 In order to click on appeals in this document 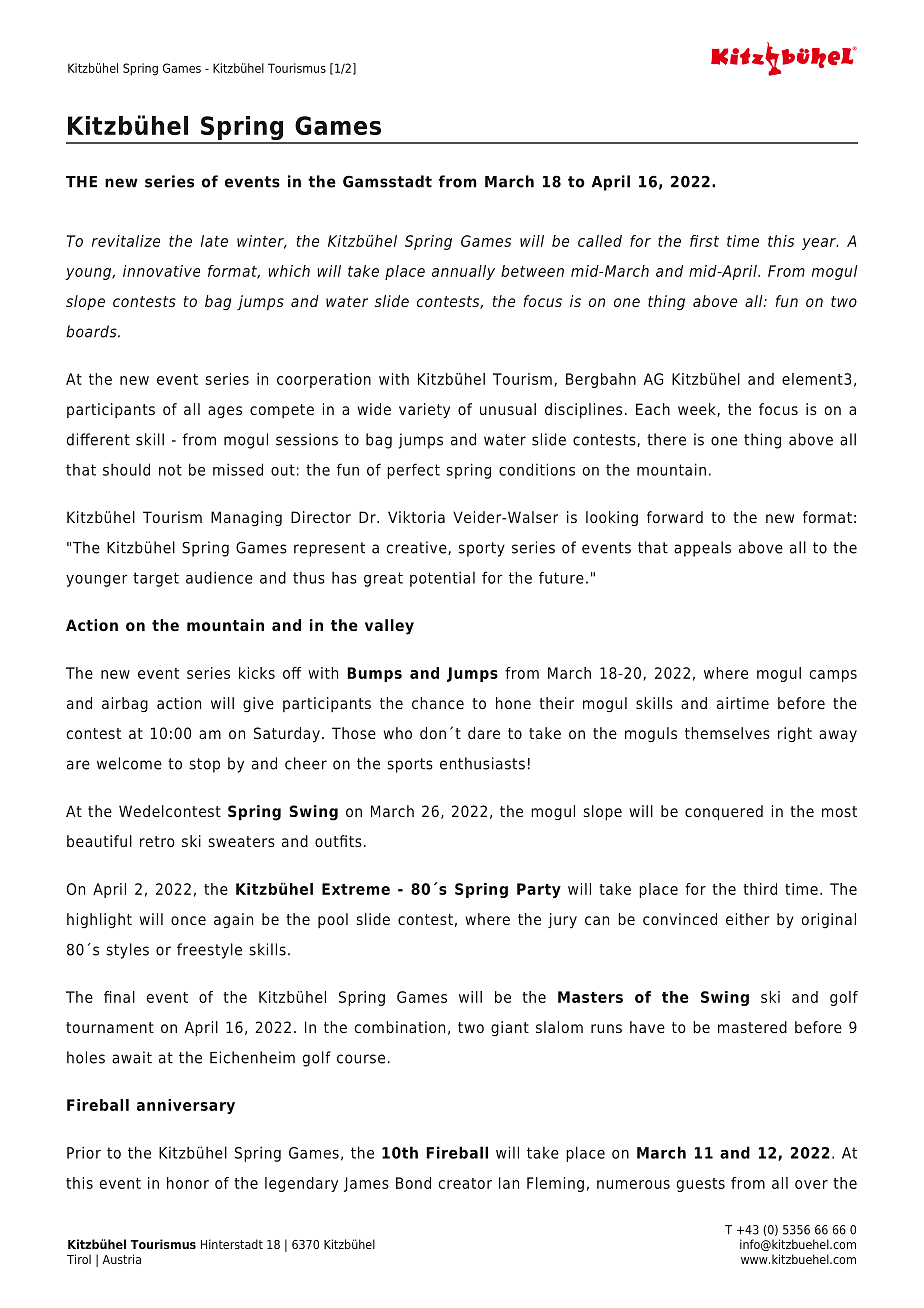, I will do `click(702, 549)`.
